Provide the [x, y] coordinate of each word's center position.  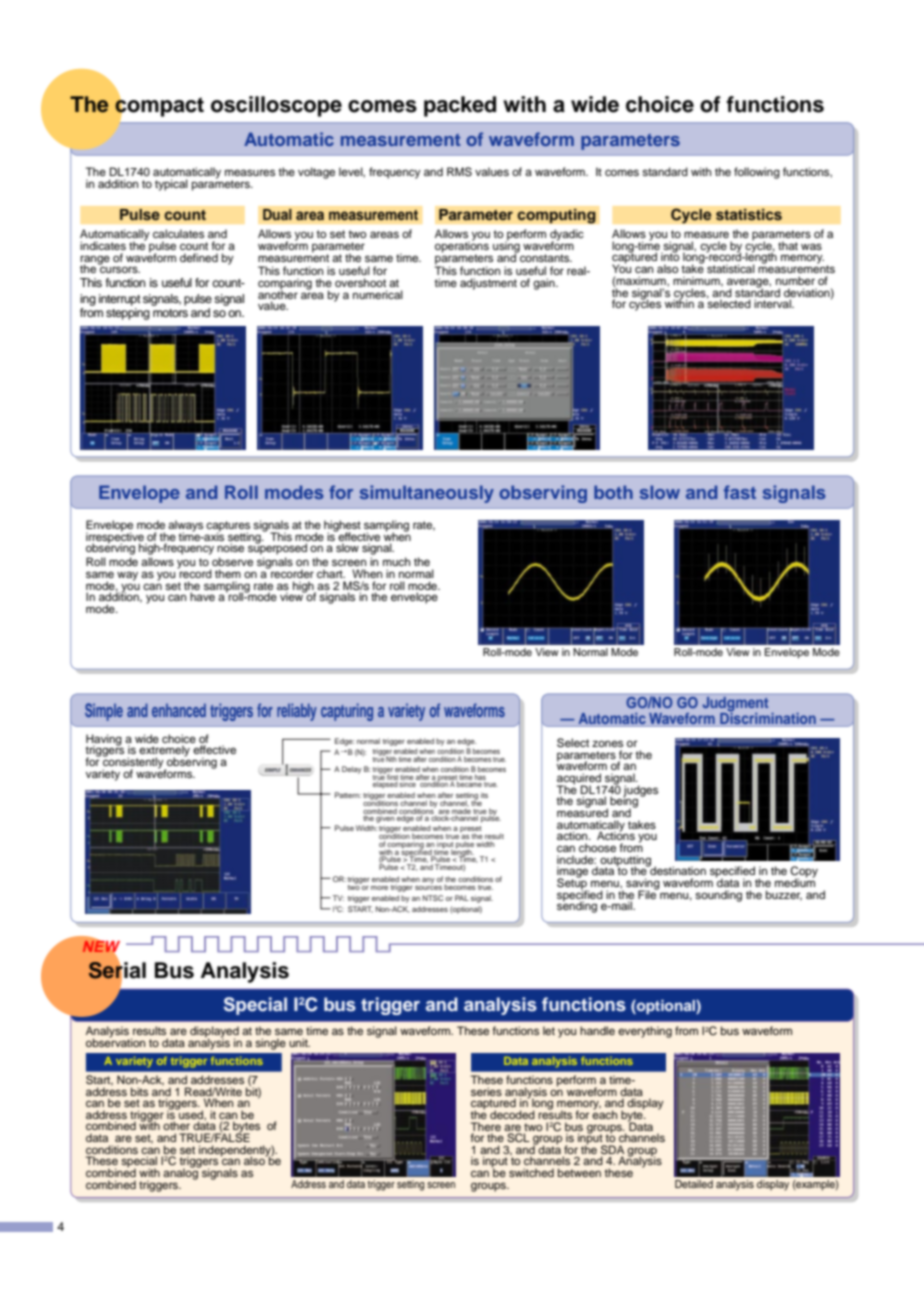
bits [139, 1091]
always [185, 527]
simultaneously [427, 494]
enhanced [179, 710]
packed [460, 106]
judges [640, 792]
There [486, 1126]
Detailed [694, 1184]
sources [428, 886]
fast [740, 492]
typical [171, 185]
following [757, 173]
